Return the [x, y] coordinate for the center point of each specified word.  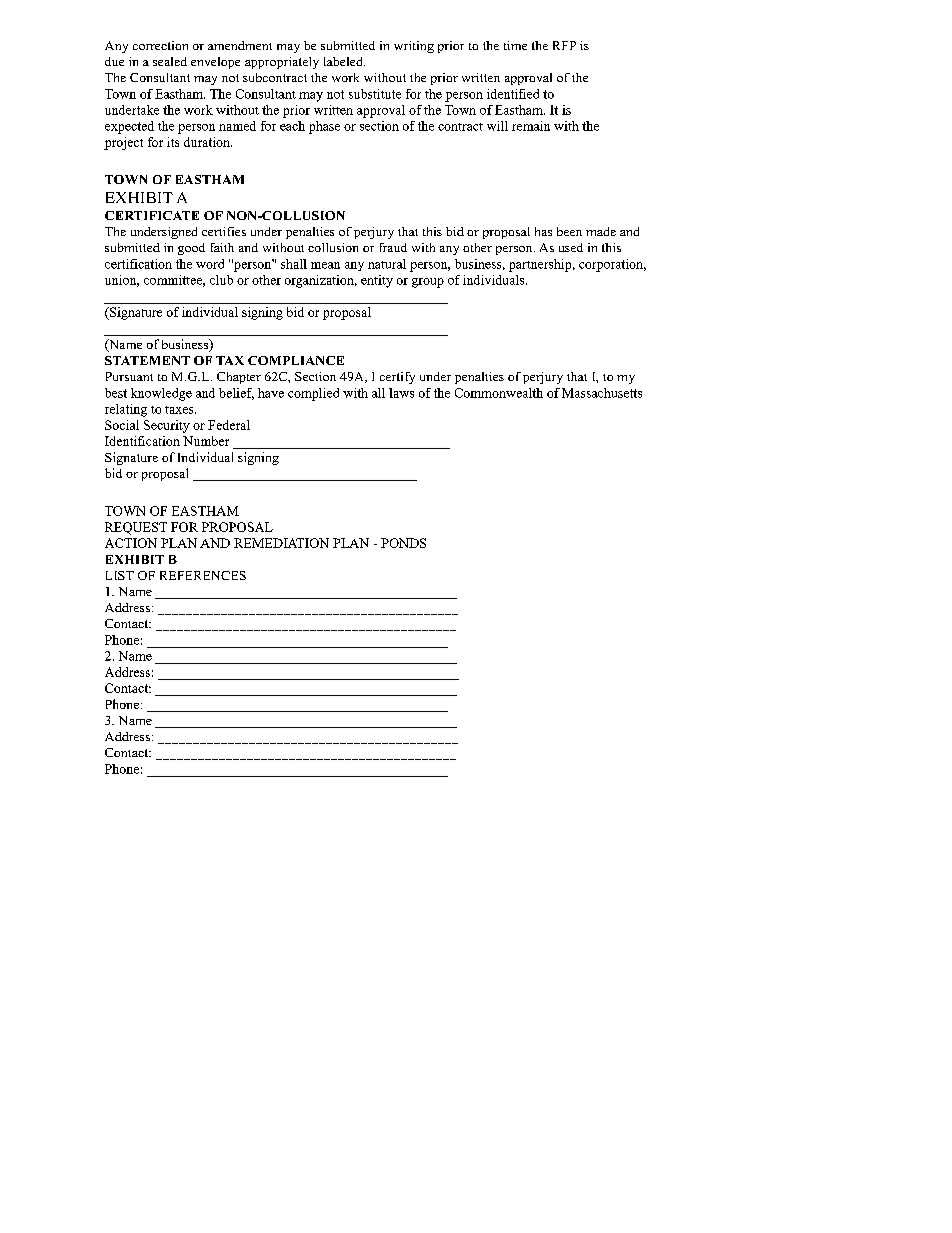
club [221, 280]
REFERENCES [203, 575]
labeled [344, 61]
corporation [612, 265]
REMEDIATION [281, 543]
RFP [564, 45]
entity [377, 281]
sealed [170, 61]
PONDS [403, 543]
